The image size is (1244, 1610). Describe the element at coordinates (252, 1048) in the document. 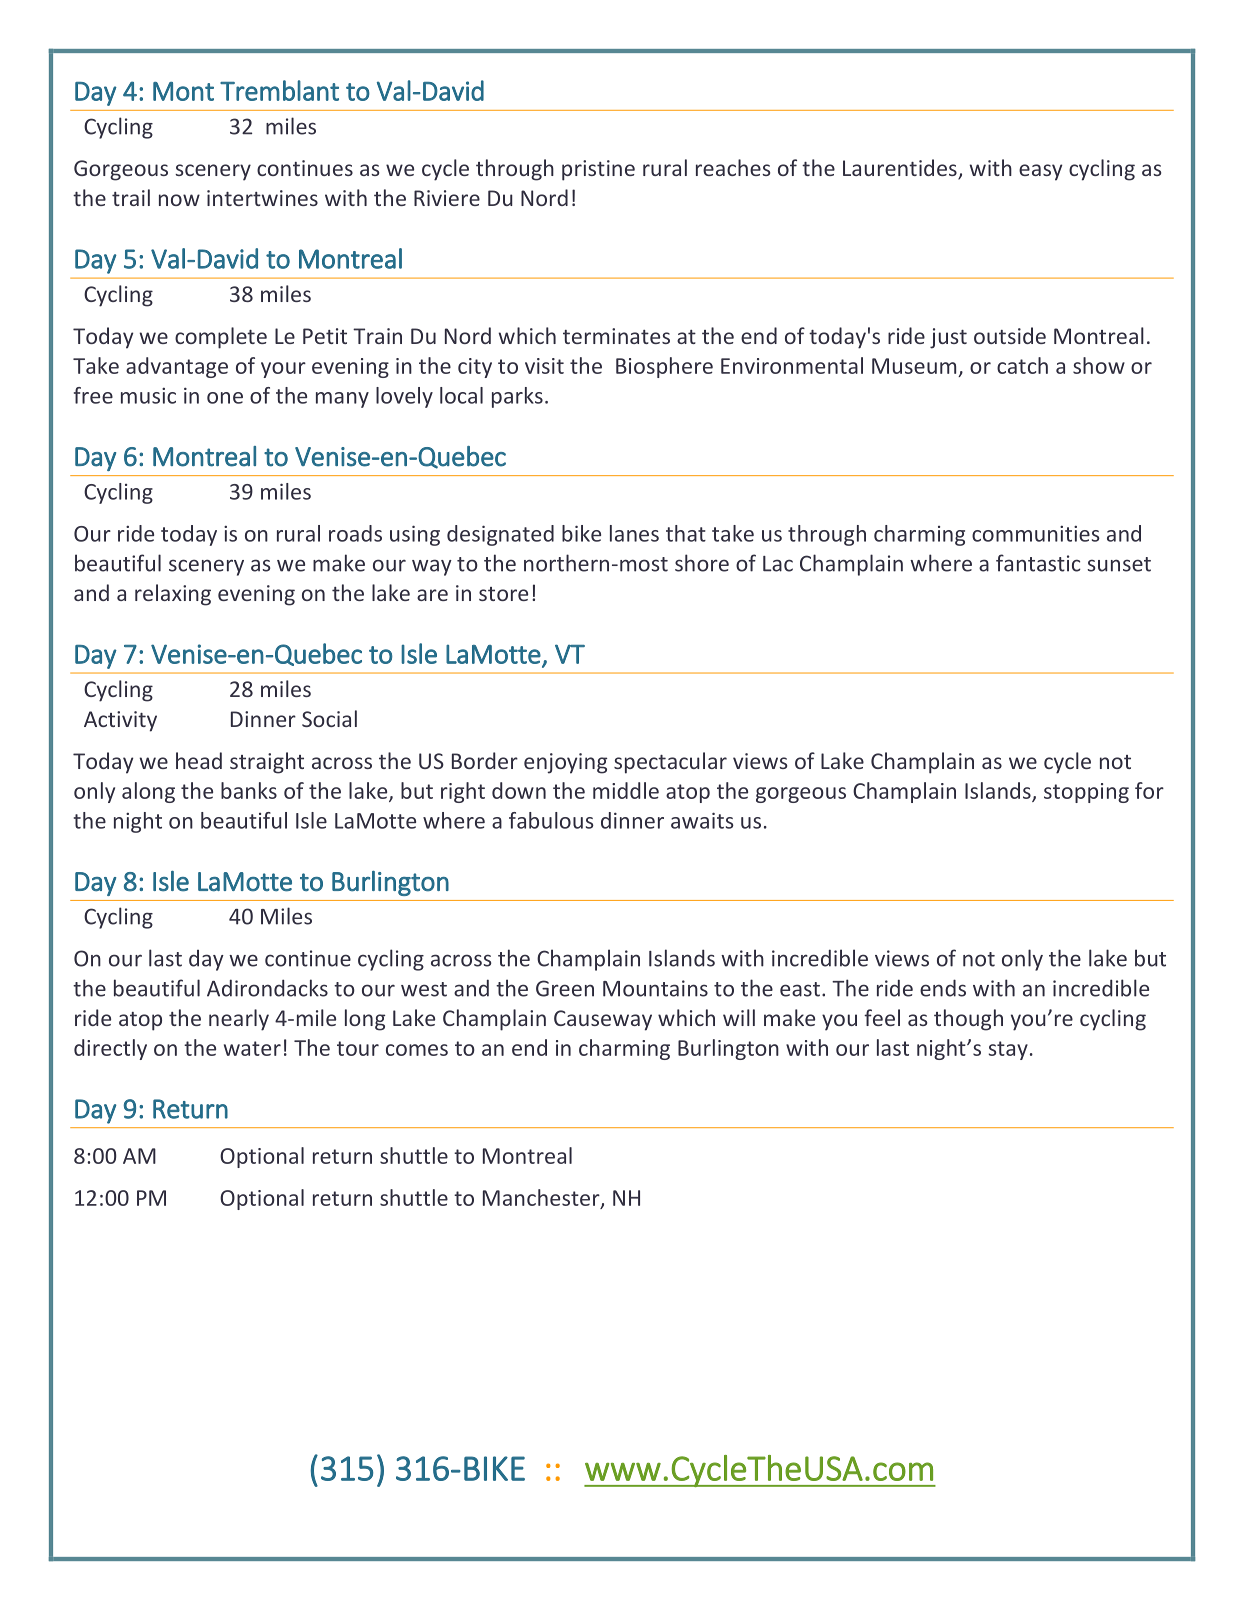

I see `water` at that location.
